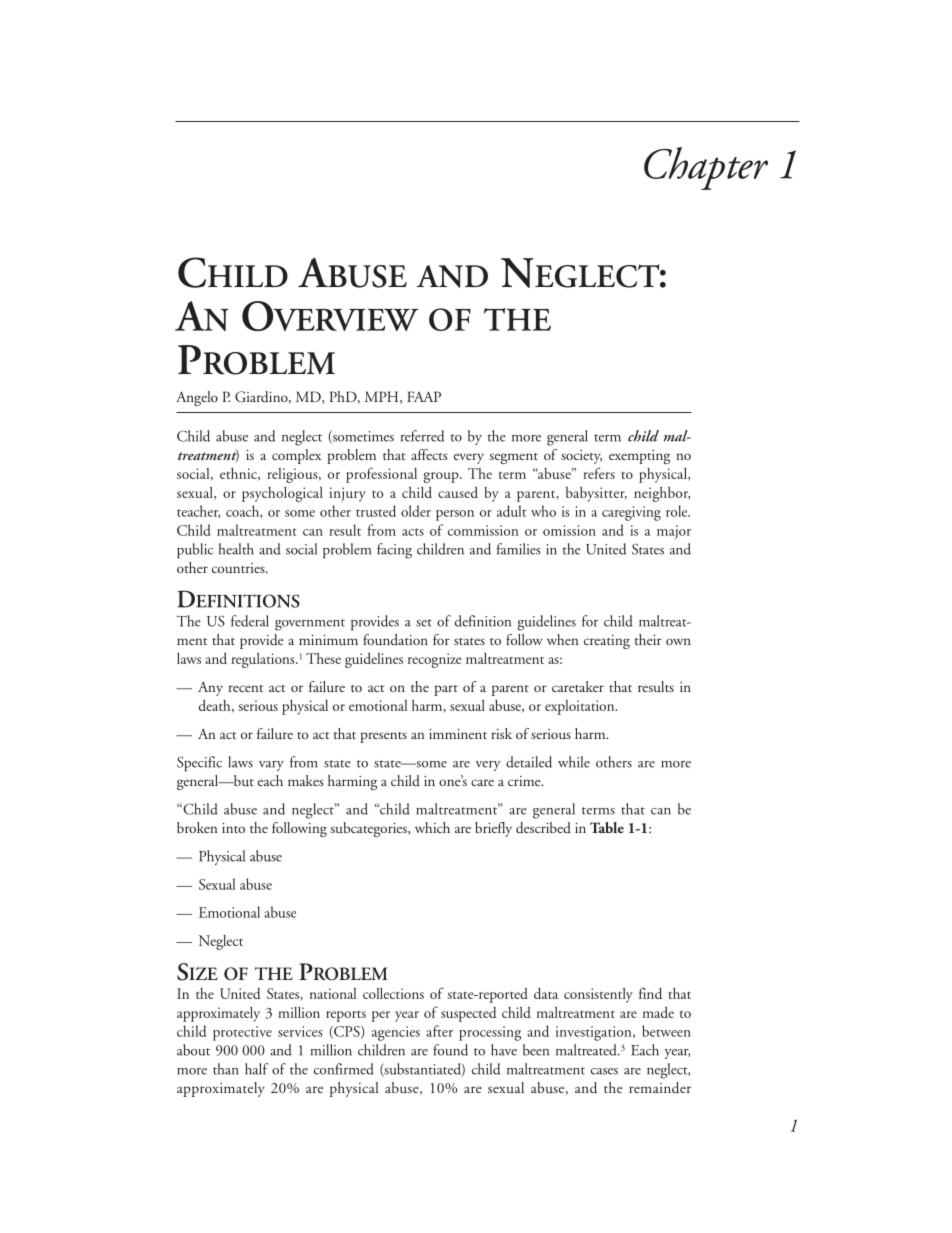 This page has height=1233, width=952. Describe the element at coordinates (197, 398) in the page. I see `Angelo` at that location.
